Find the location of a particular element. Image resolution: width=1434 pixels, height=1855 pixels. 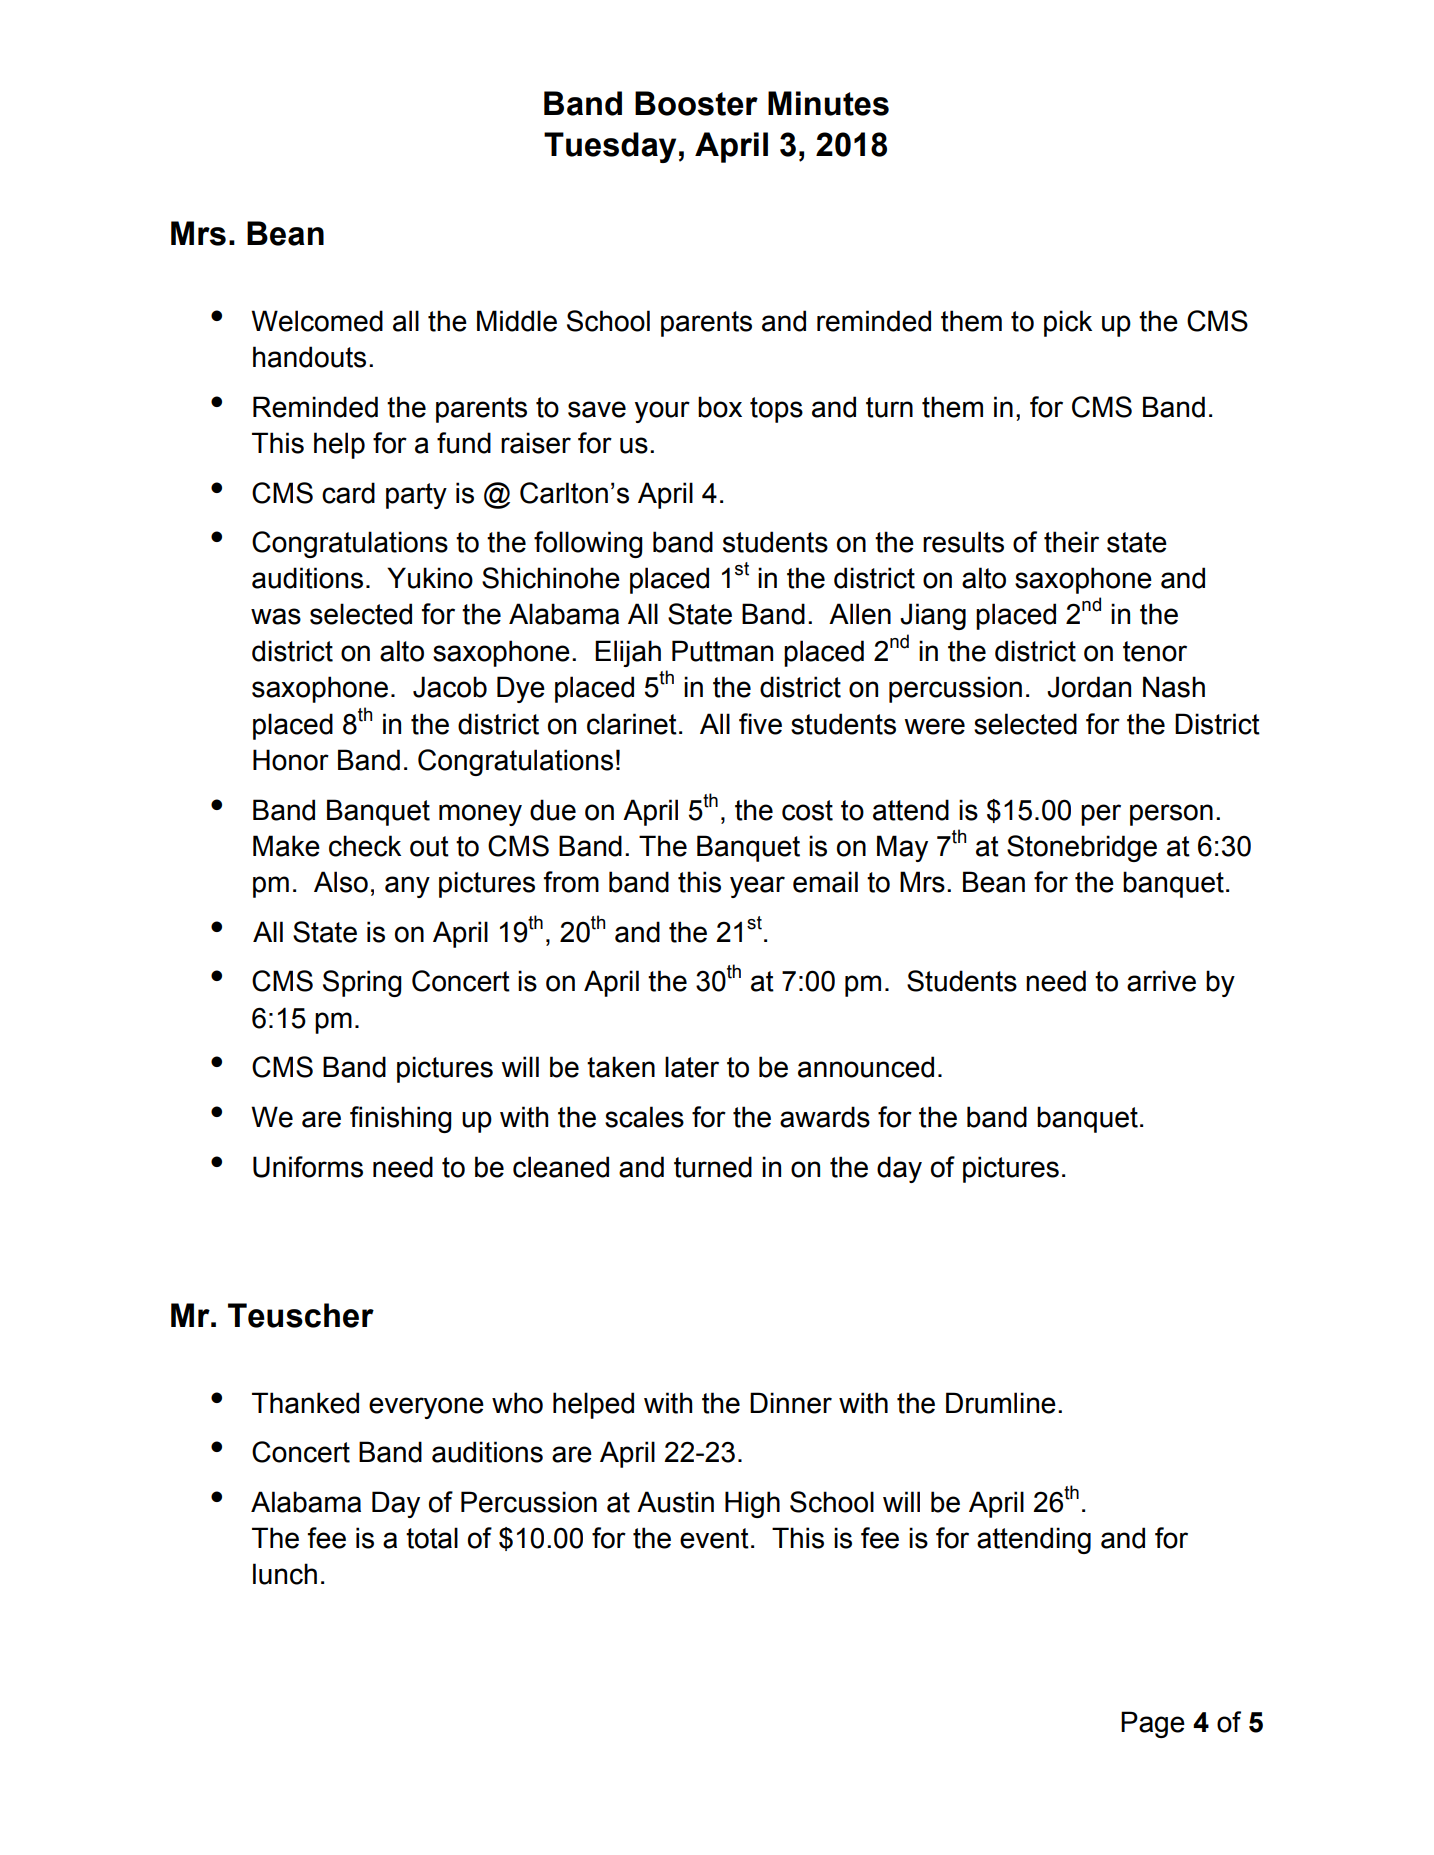

Welcomed is located at coordinates (317, 321).
